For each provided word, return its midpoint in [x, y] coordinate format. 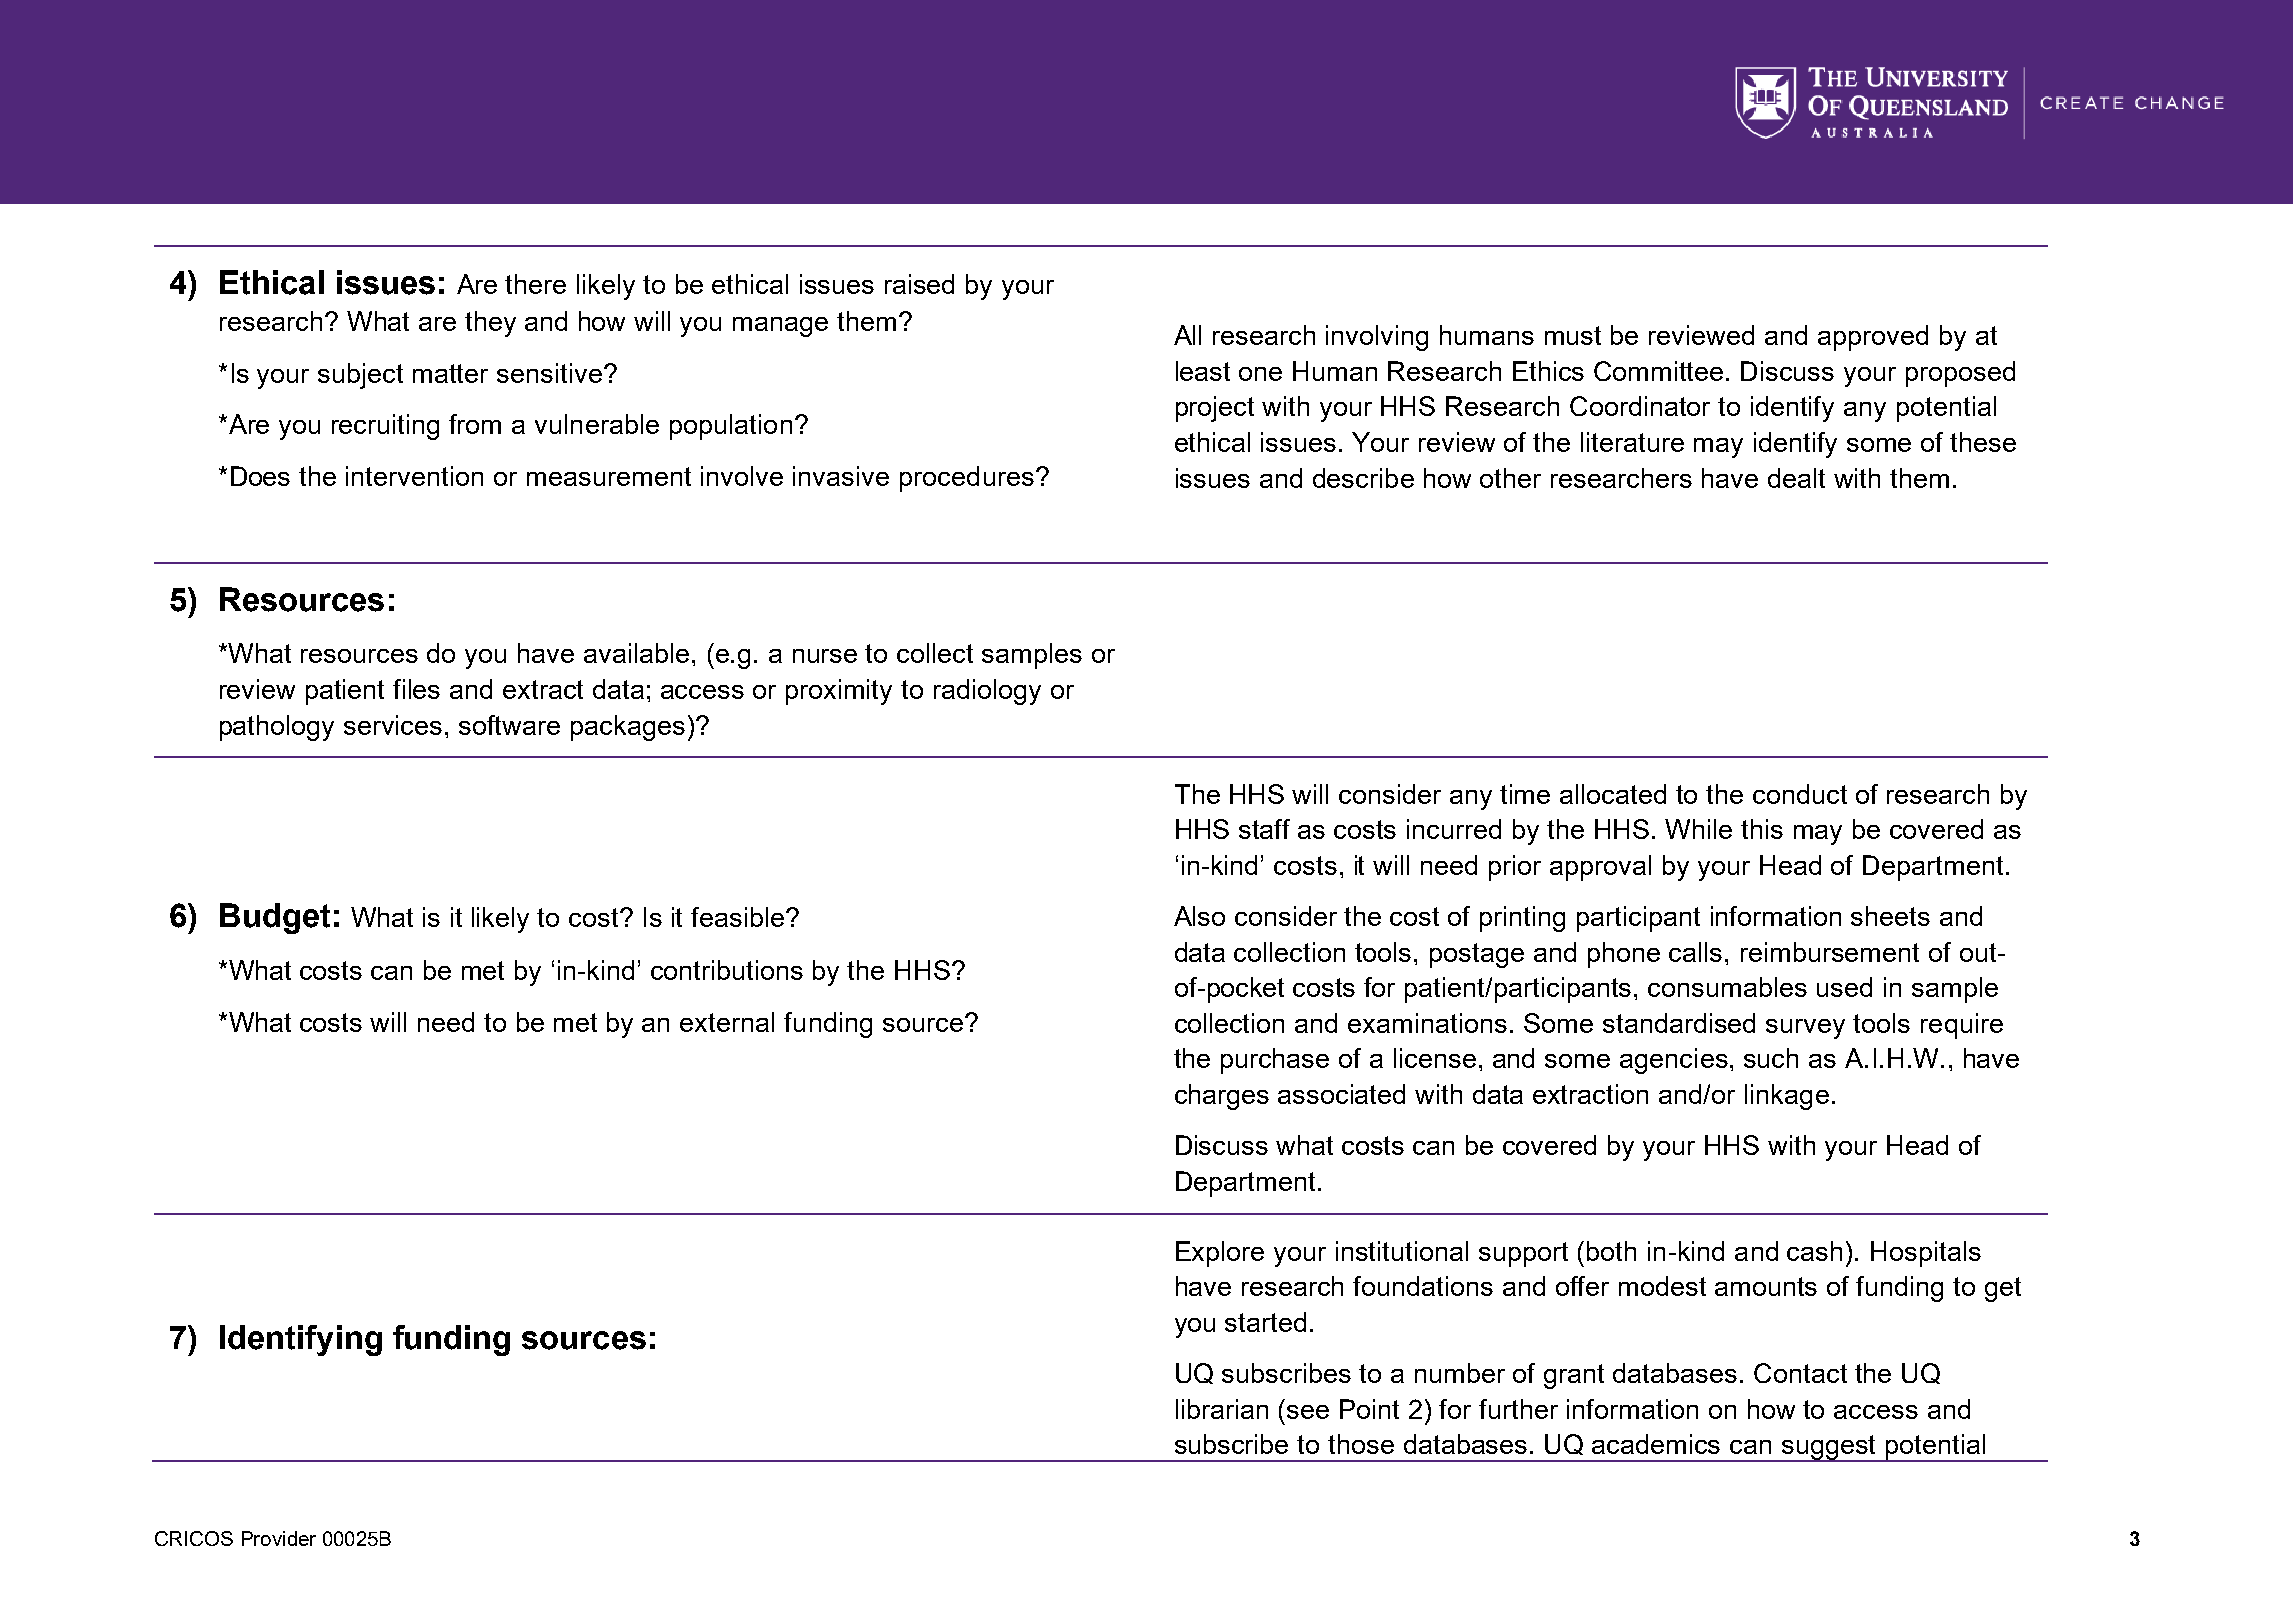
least [1203, 371]
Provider [279, 1538]
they [490, 324]
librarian [1222, 1409]
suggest [1829, 1448]
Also [1199, 916]
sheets [1890, 916]
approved [1873, 338]
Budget [275, 918]
